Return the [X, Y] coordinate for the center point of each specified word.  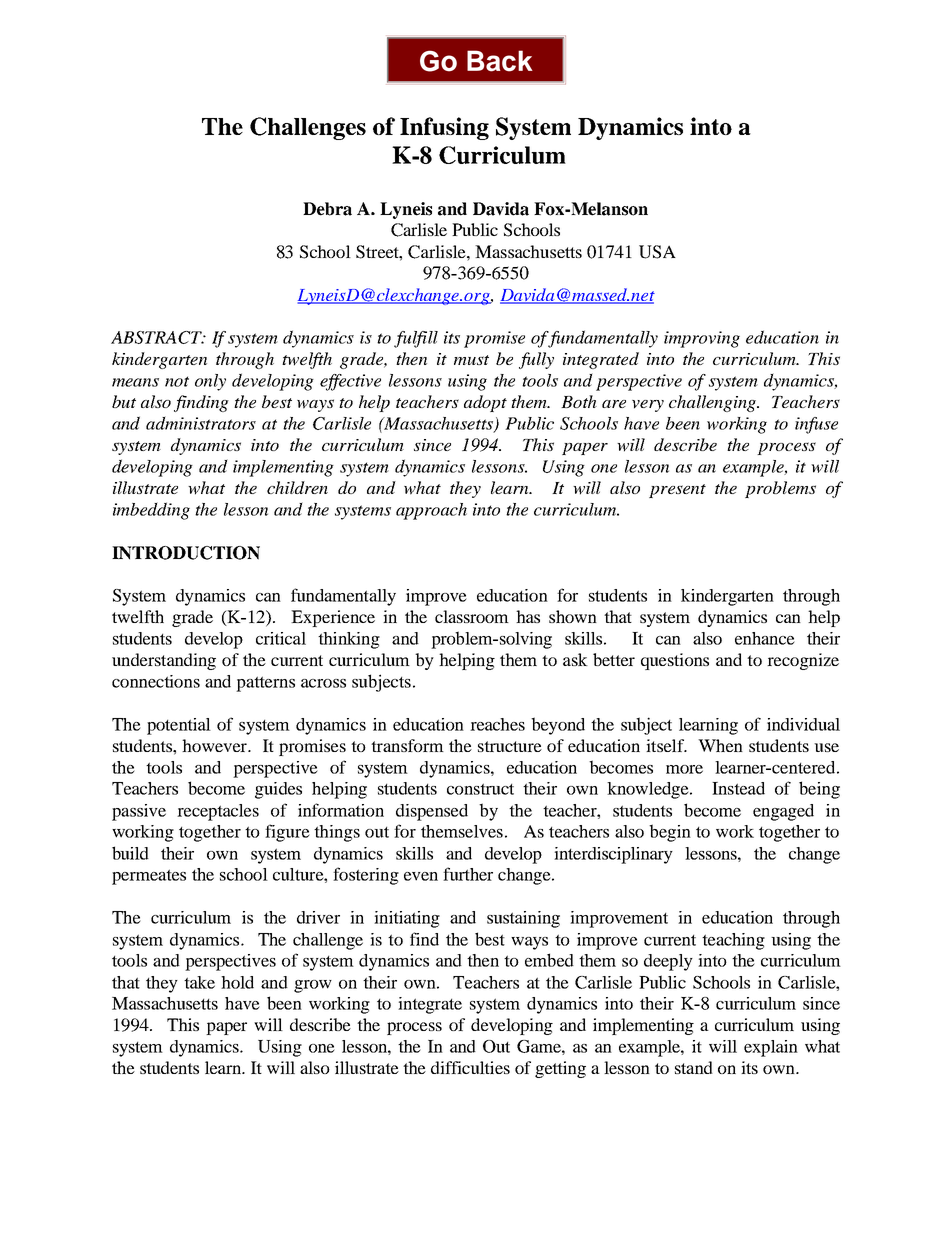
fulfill [416, 339]
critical [281, 638]
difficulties [470, 1067]
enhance [765, 638]
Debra [327, 209]
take [199, 982]
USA [657, 252]
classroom [472, 616]
